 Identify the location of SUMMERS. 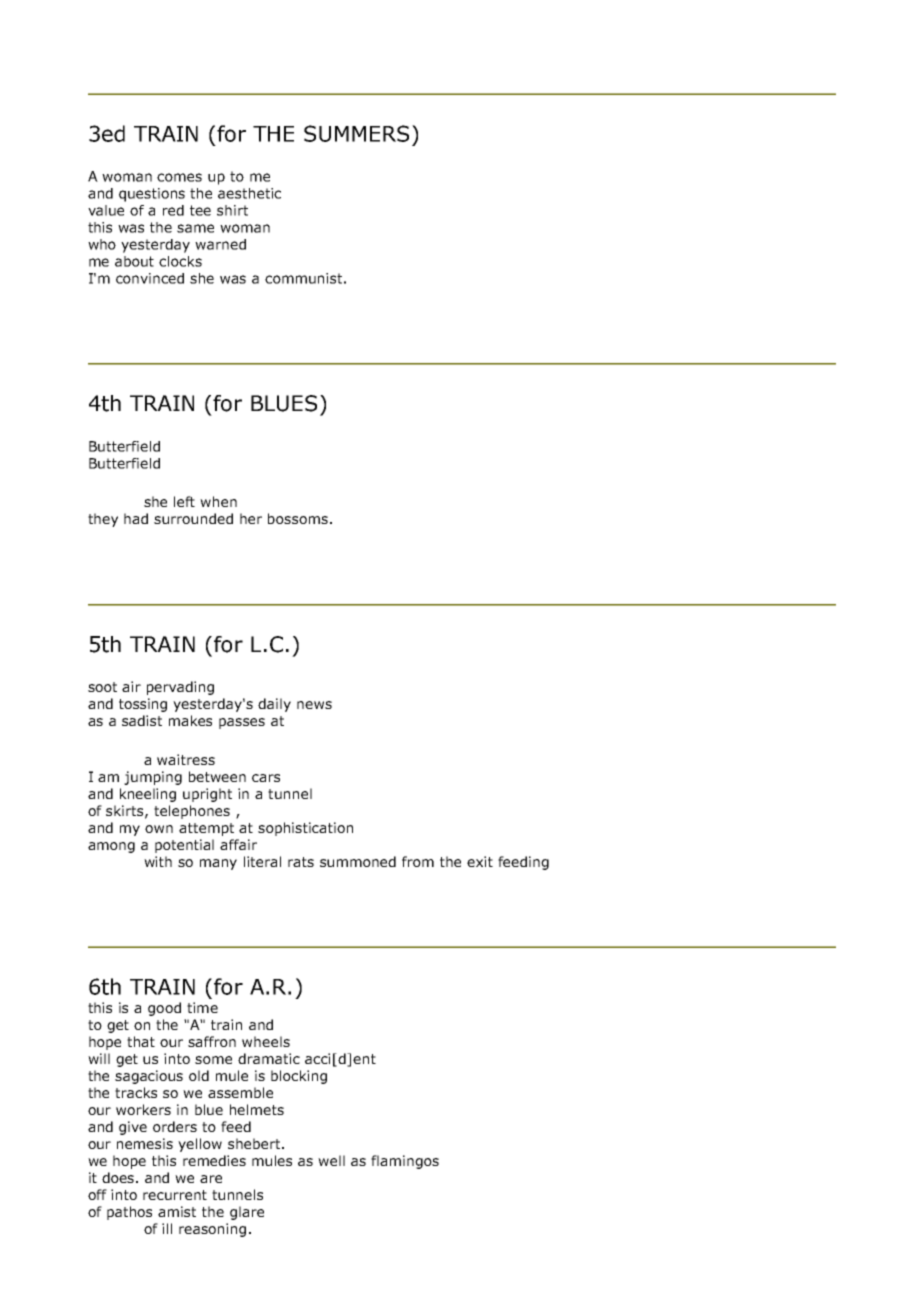
(356, 133).
